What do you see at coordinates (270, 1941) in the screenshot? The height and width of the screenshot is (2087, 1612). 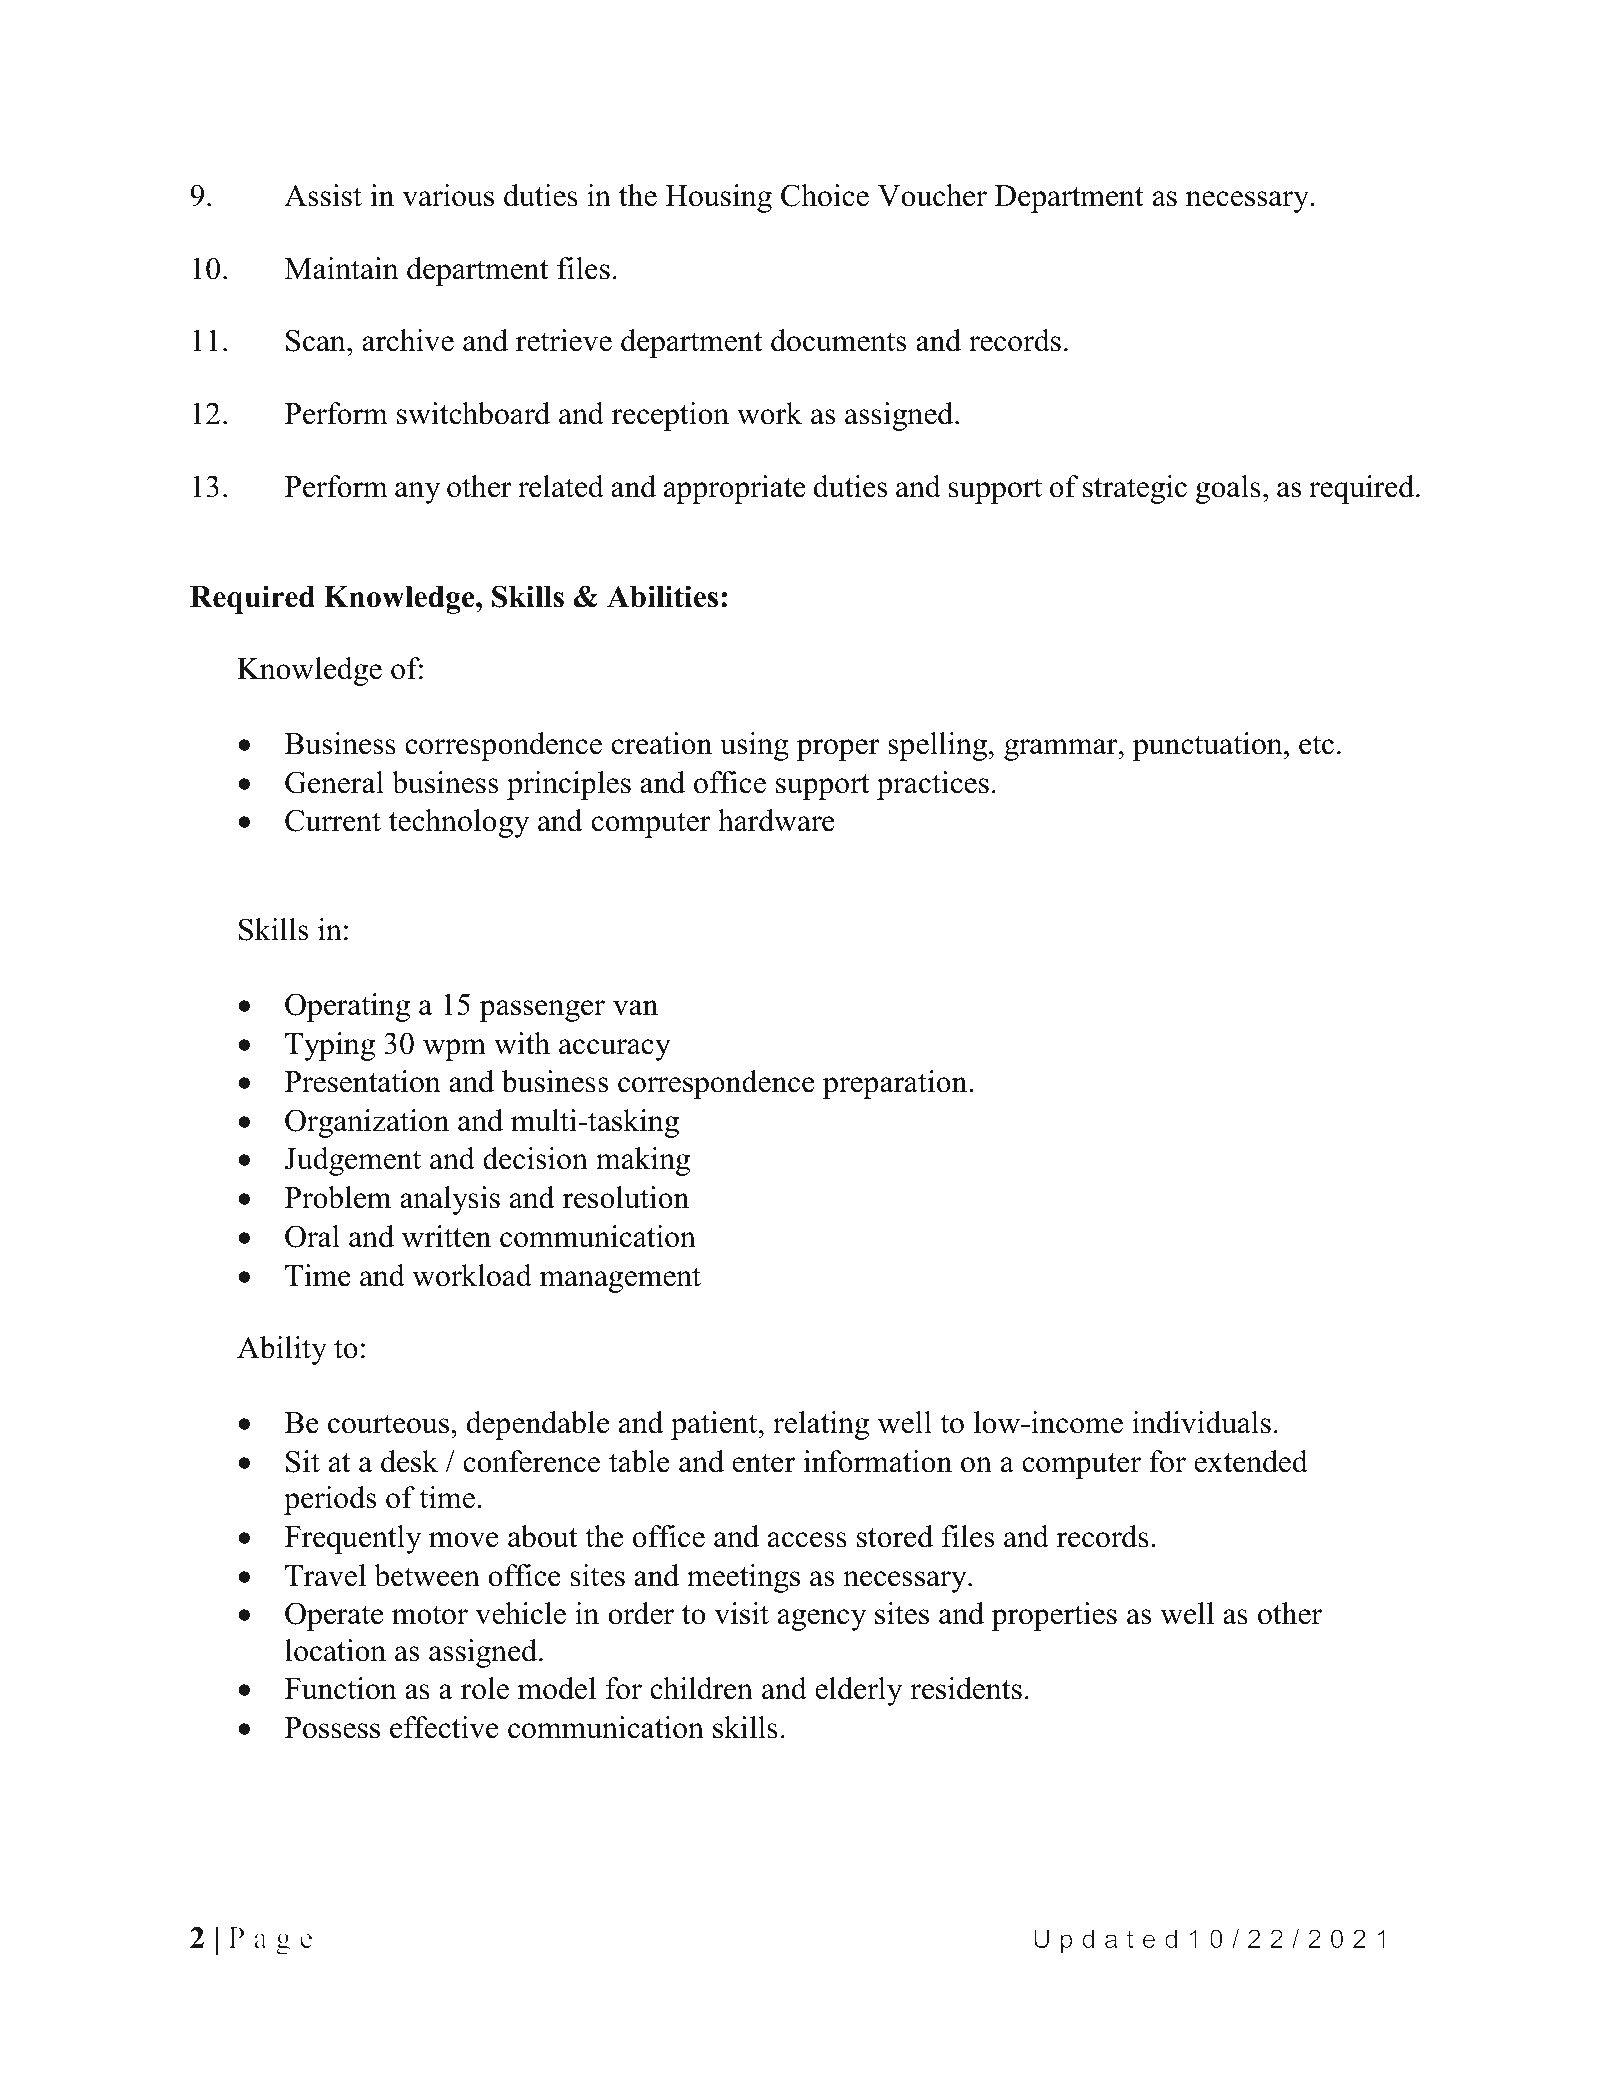 I see `Page` at bounding box center [270, 1941].
